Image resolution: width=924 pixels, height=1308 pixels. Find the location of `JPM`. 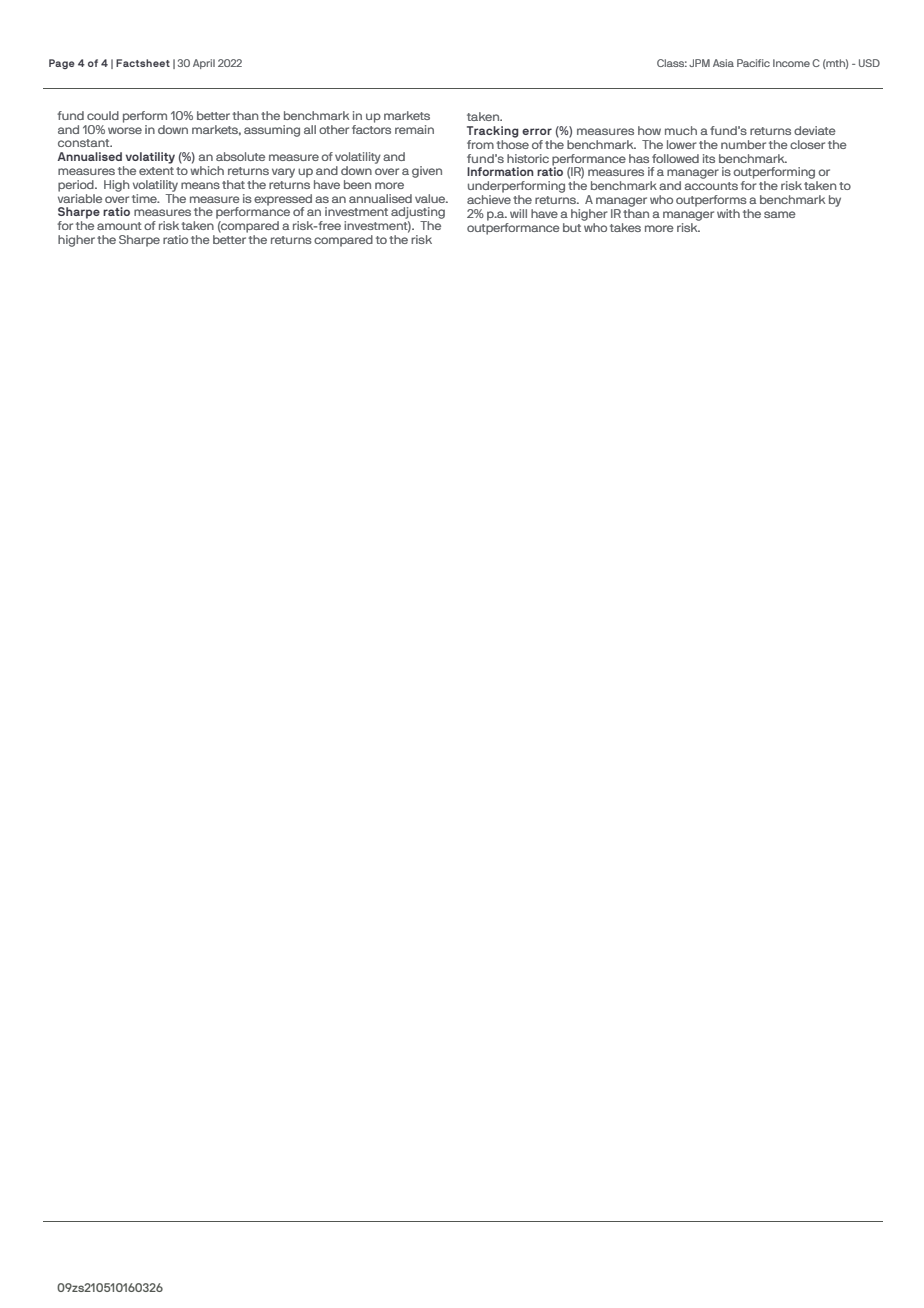

JPM is located at coordinates (699, 63).
